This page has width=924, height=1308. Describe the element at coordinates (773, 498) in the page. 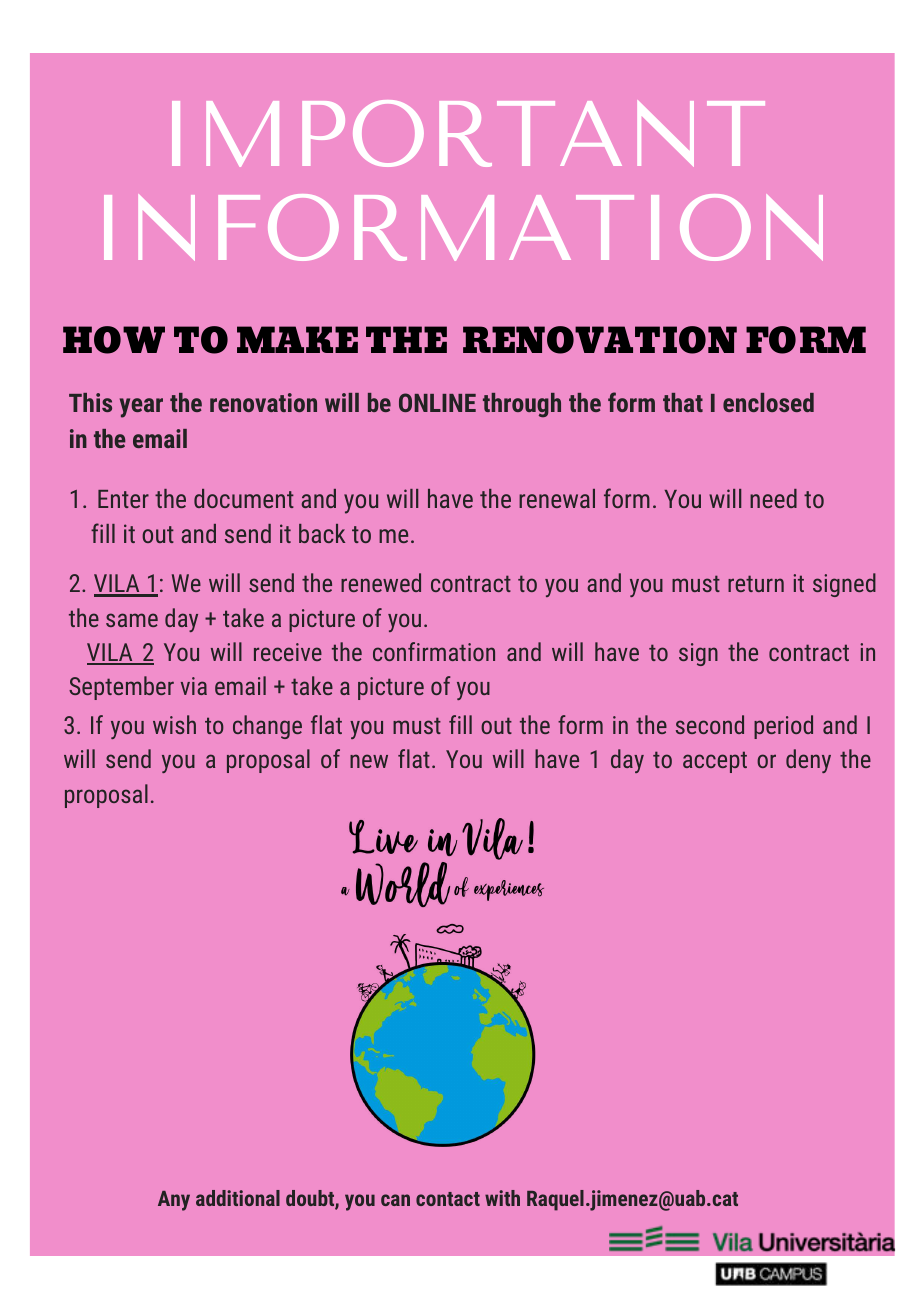

I see `need` at that location.
